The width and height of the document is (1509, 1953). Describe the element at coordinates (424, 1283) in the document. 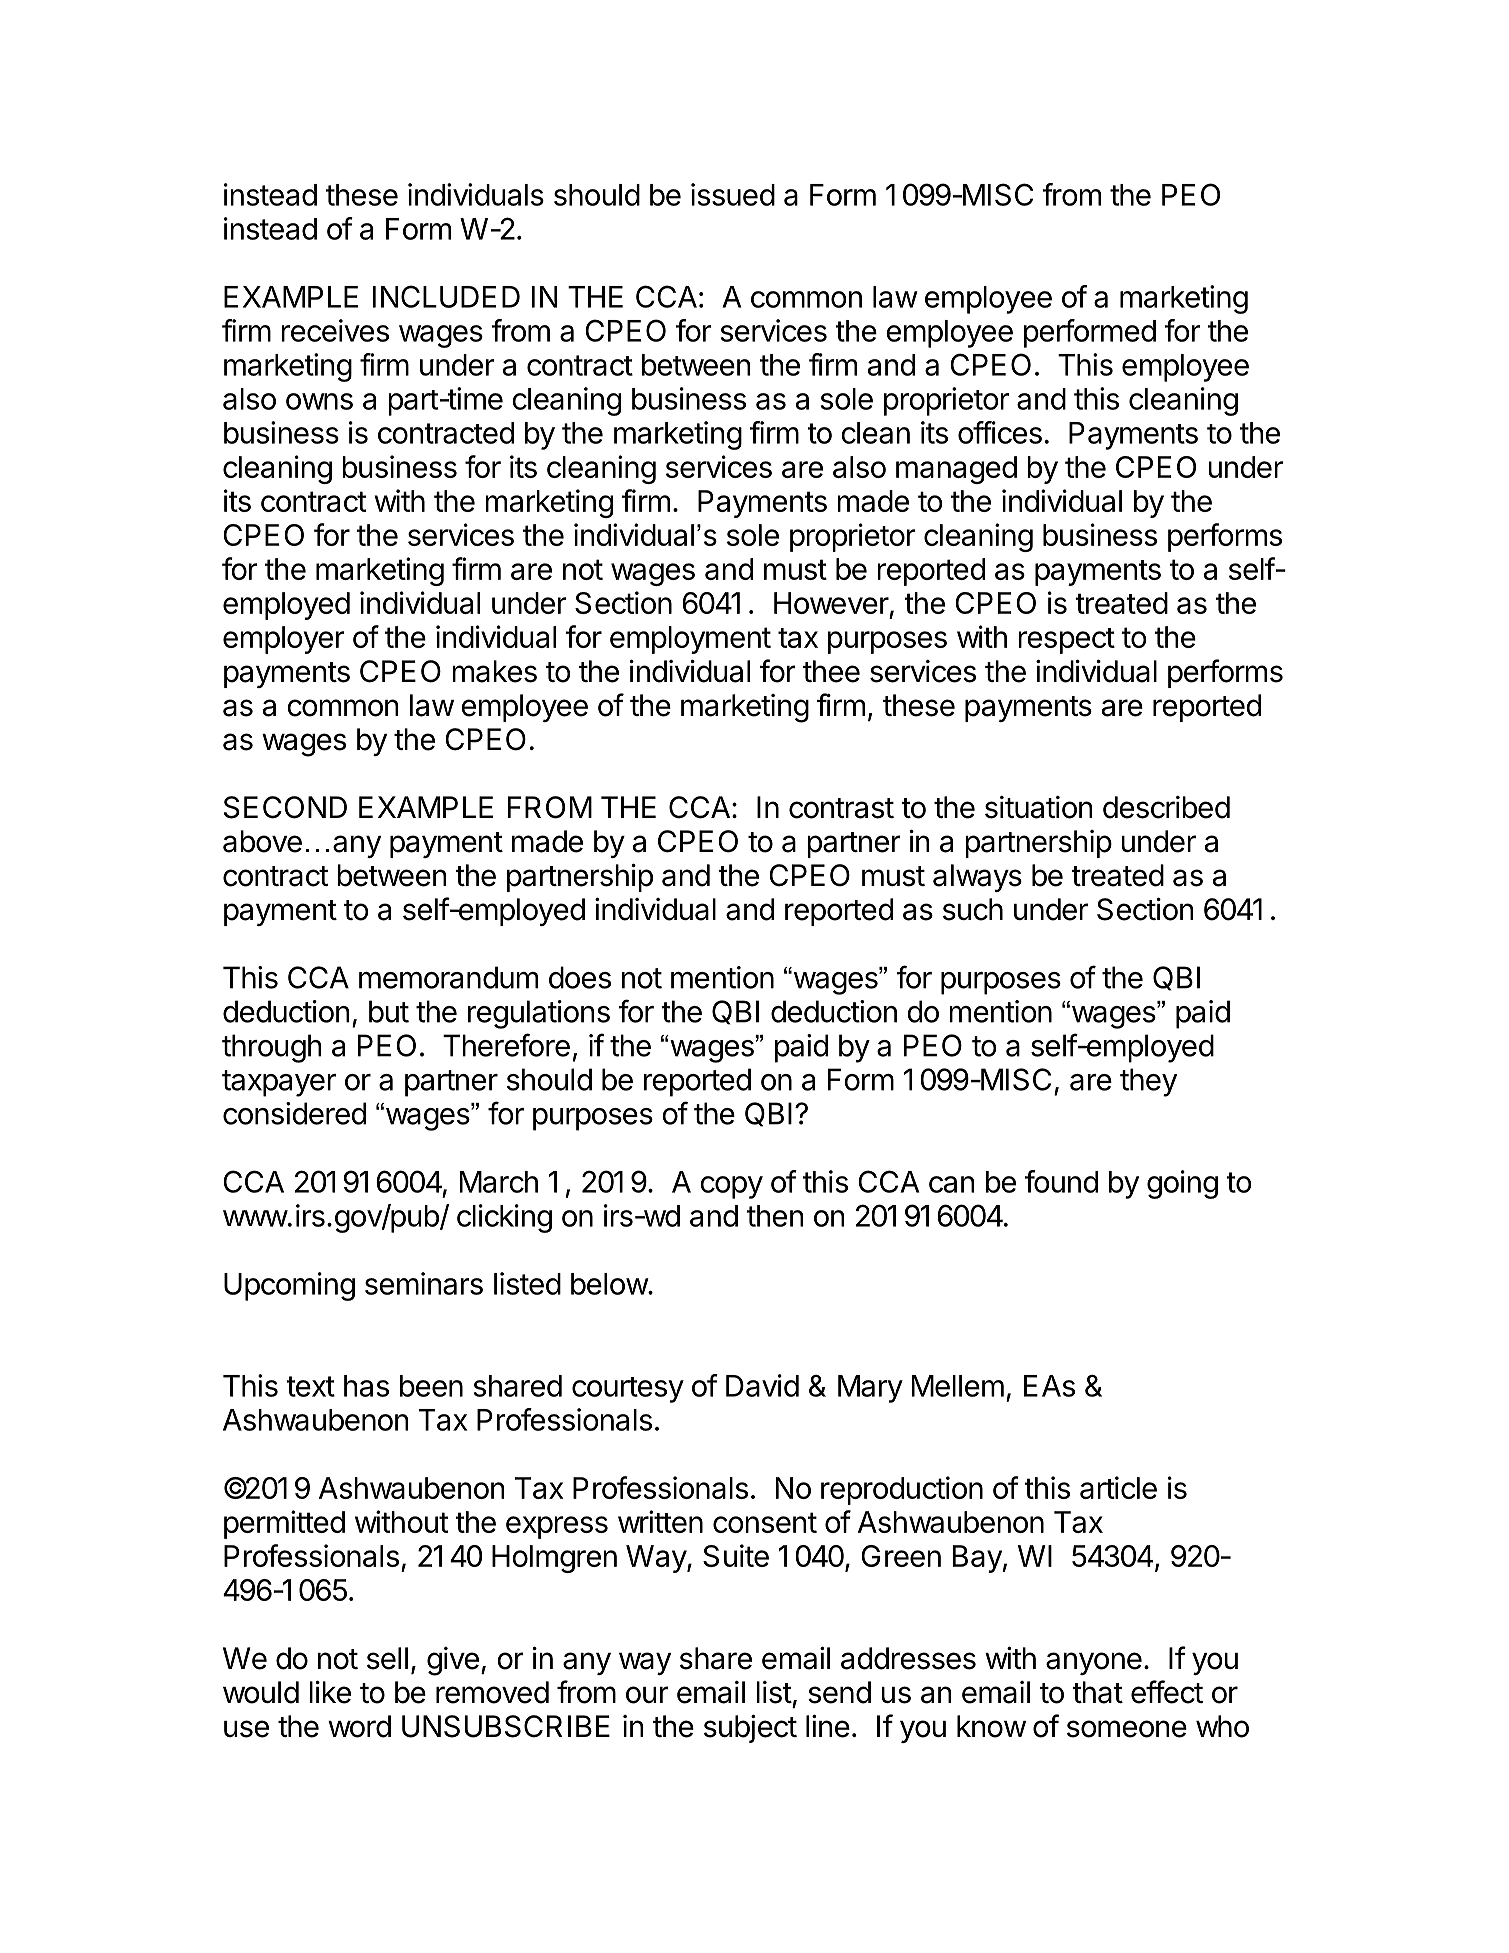

I see `seminars` at that location.
